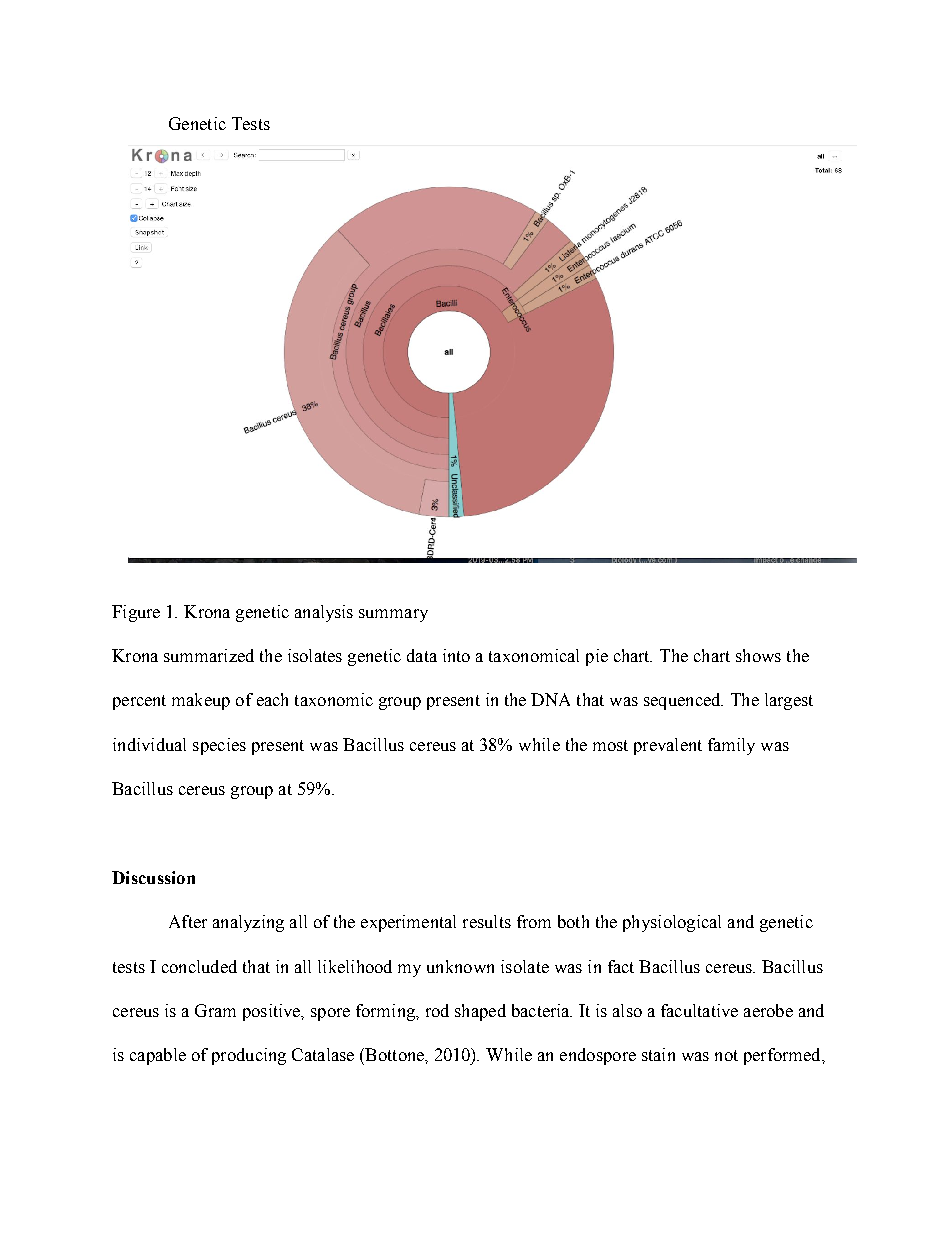 The width and height of the screenshot is (952, 1233). What do you see at coordinates (209, 655) in the screenshot?
I see `summarized` at bounding box center [209, 655].
